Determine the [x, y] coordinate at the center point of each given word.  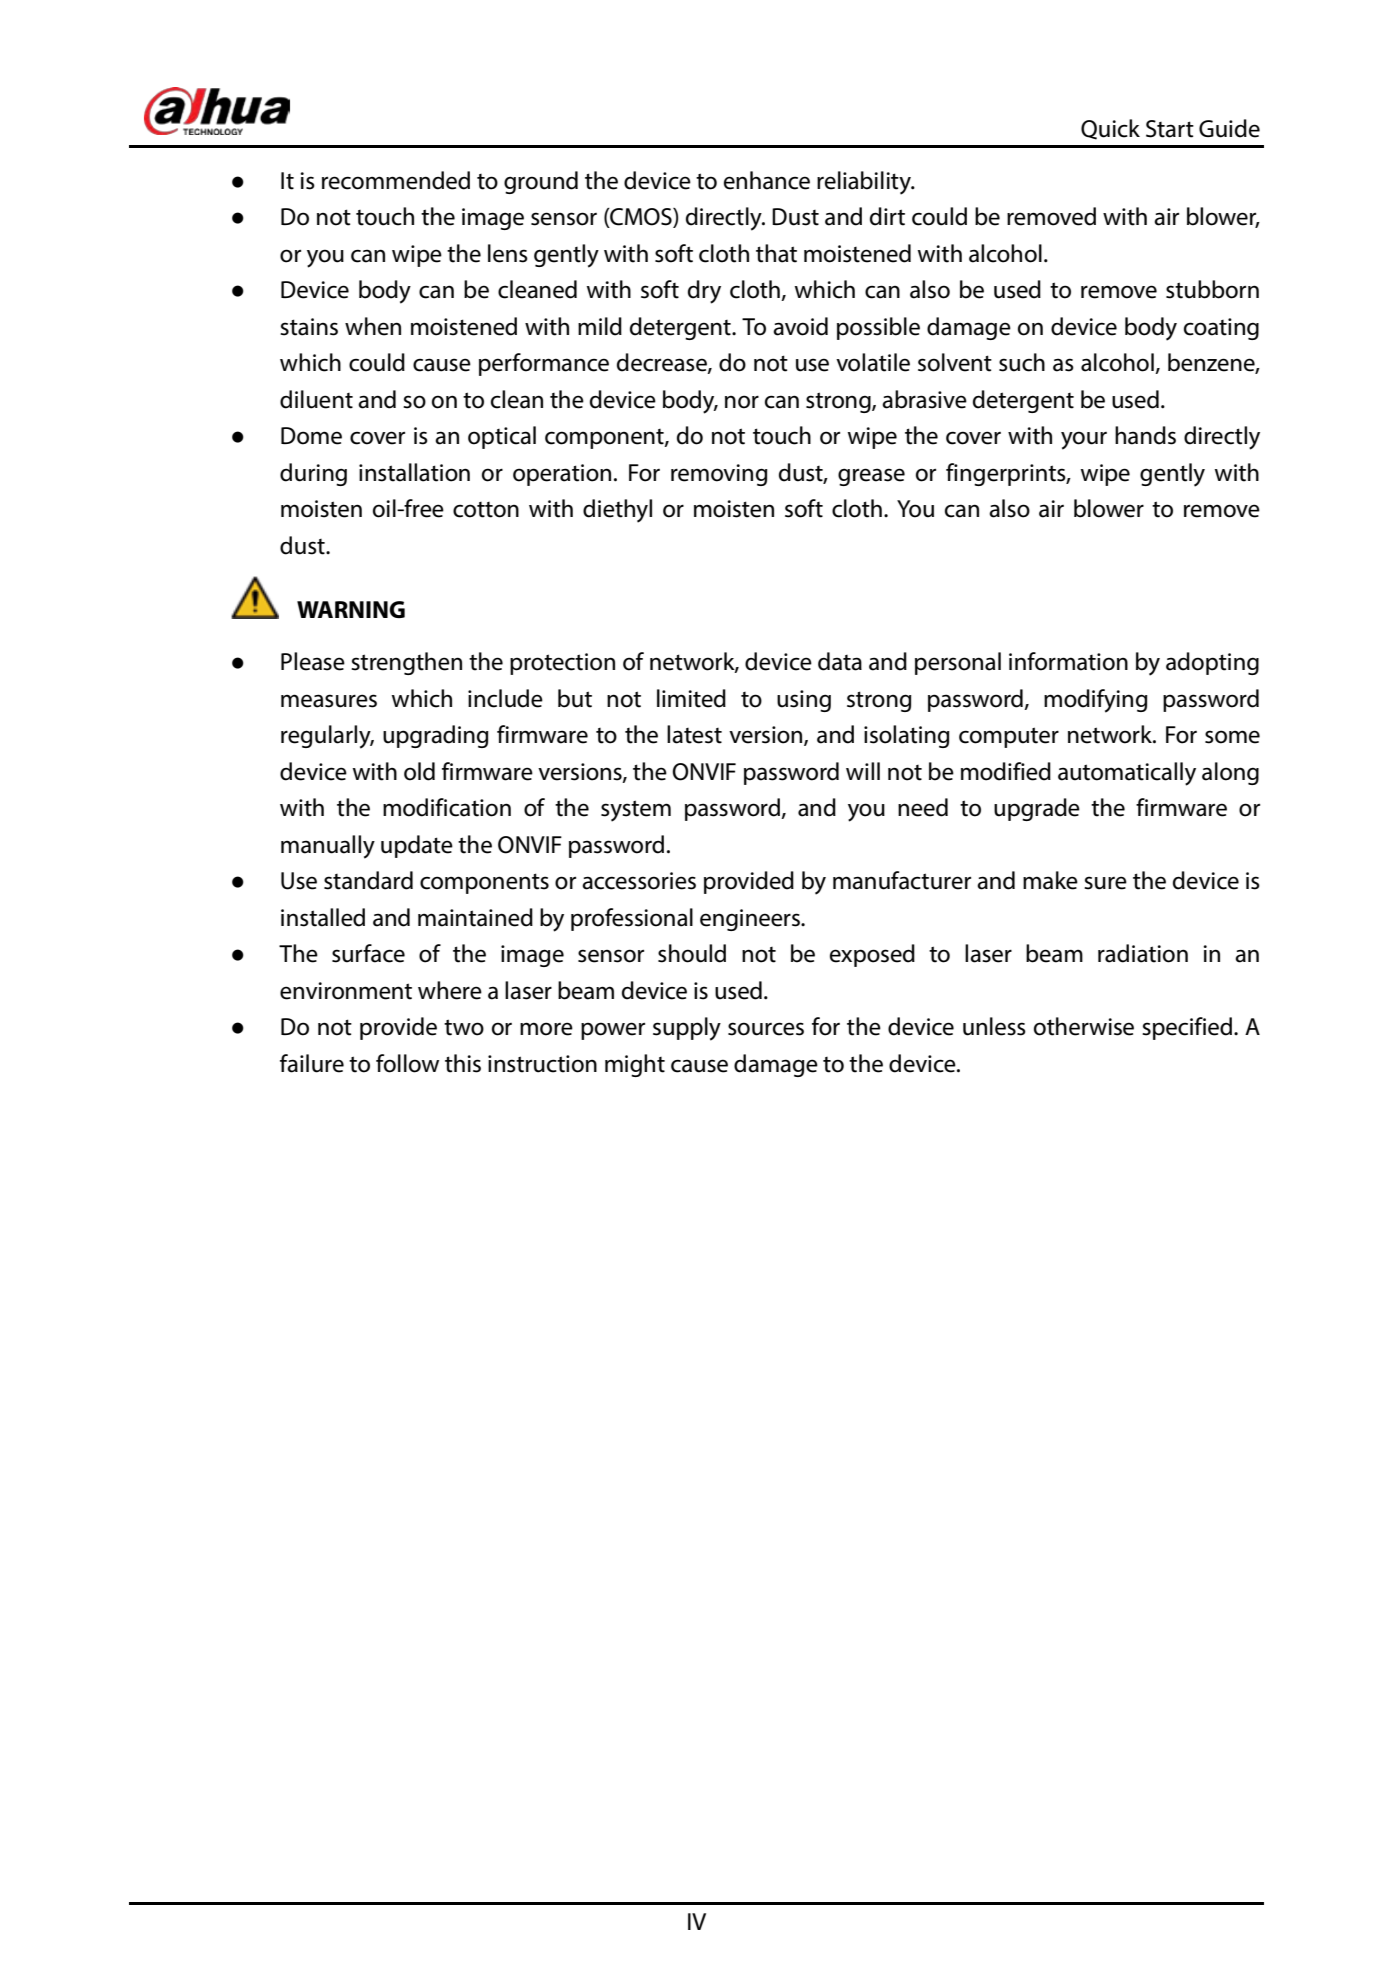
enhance [767, 180]
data [840, 661]
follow [407, 1063]
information [1068, 661]
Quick [1110, 129]
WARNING [351, 609]
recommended [396, 180]
